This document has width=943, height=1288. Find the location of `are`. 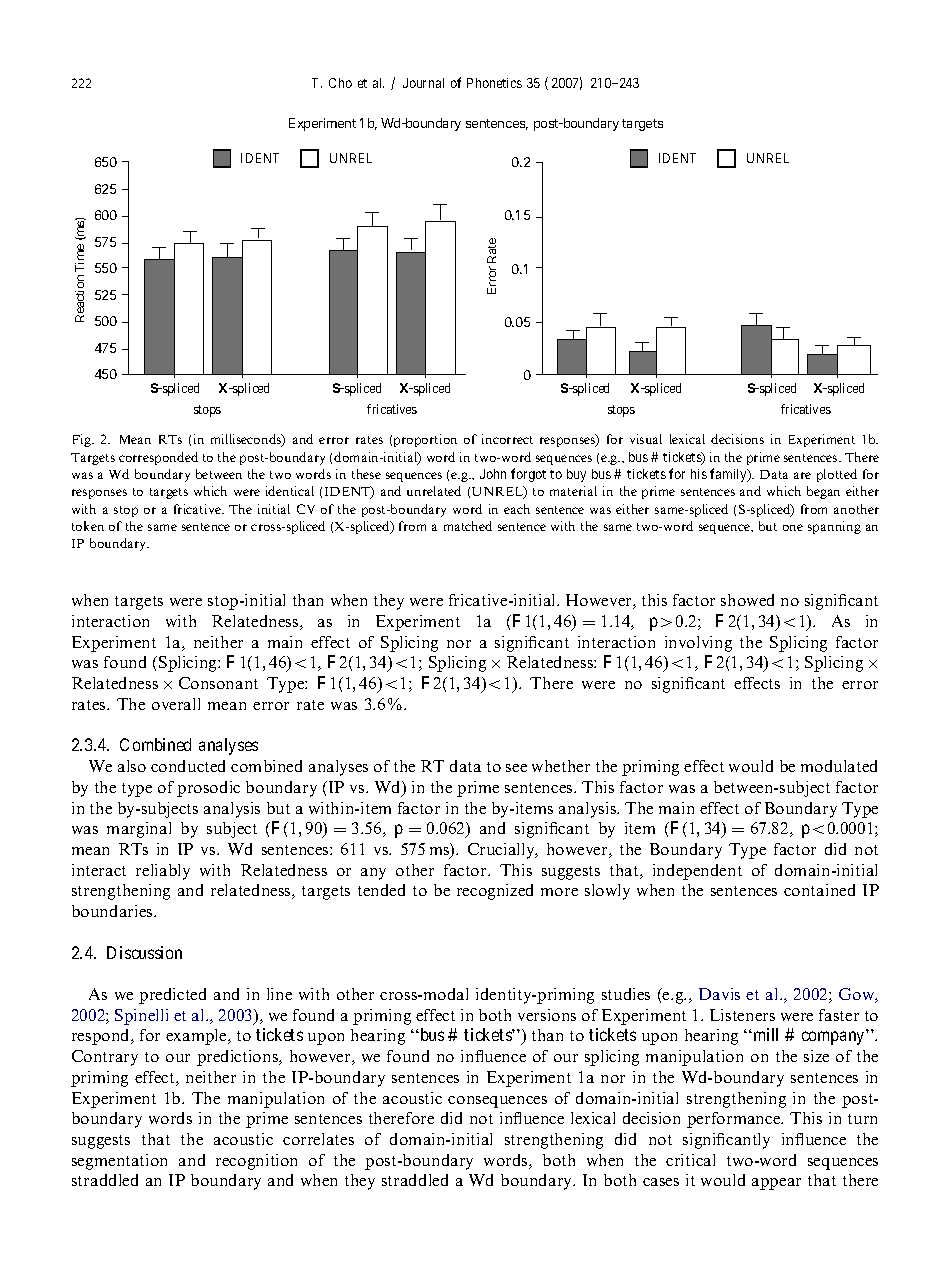

are is located at coordinates (802, 475).
